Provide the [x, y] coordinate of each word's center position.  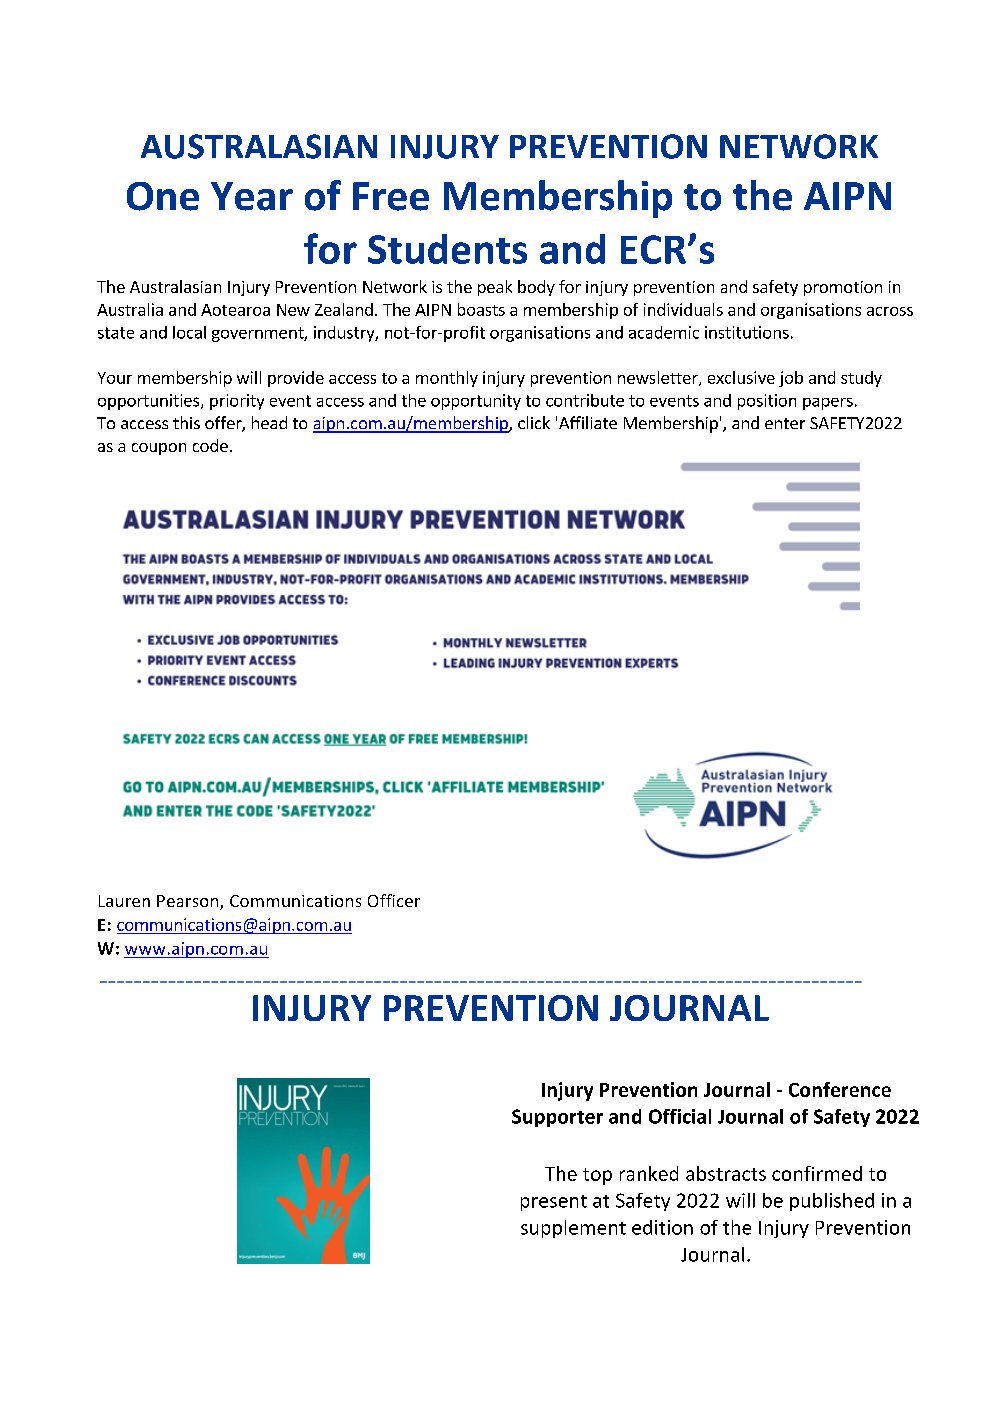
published [832, 1202]
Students [447, 249]
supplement [573, 1229]
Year [252, 196]
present [554, 1203]
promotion [843, 288]
